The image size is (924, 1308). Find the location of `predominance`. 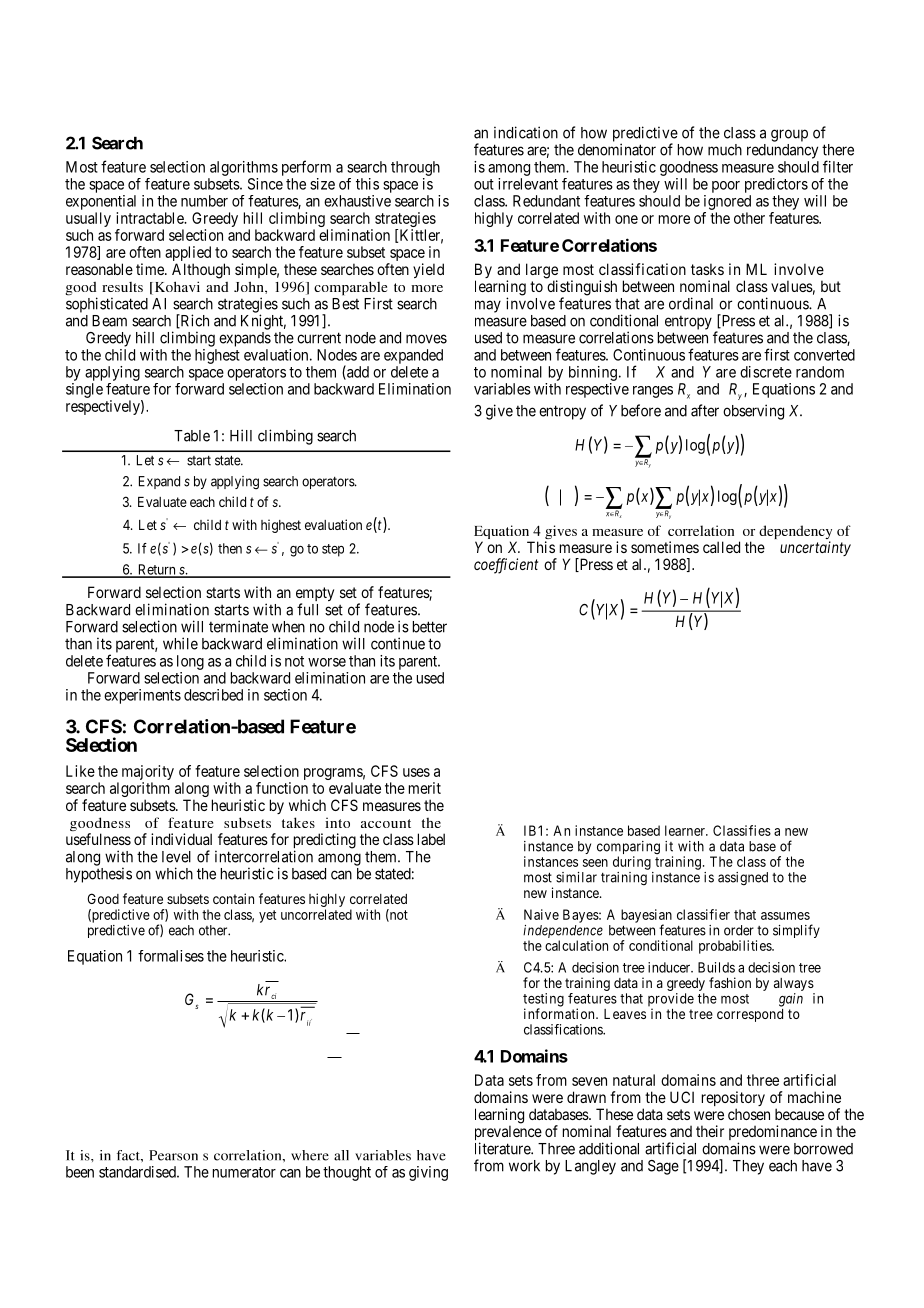

predominance is located at coordinates (773, 1134).
